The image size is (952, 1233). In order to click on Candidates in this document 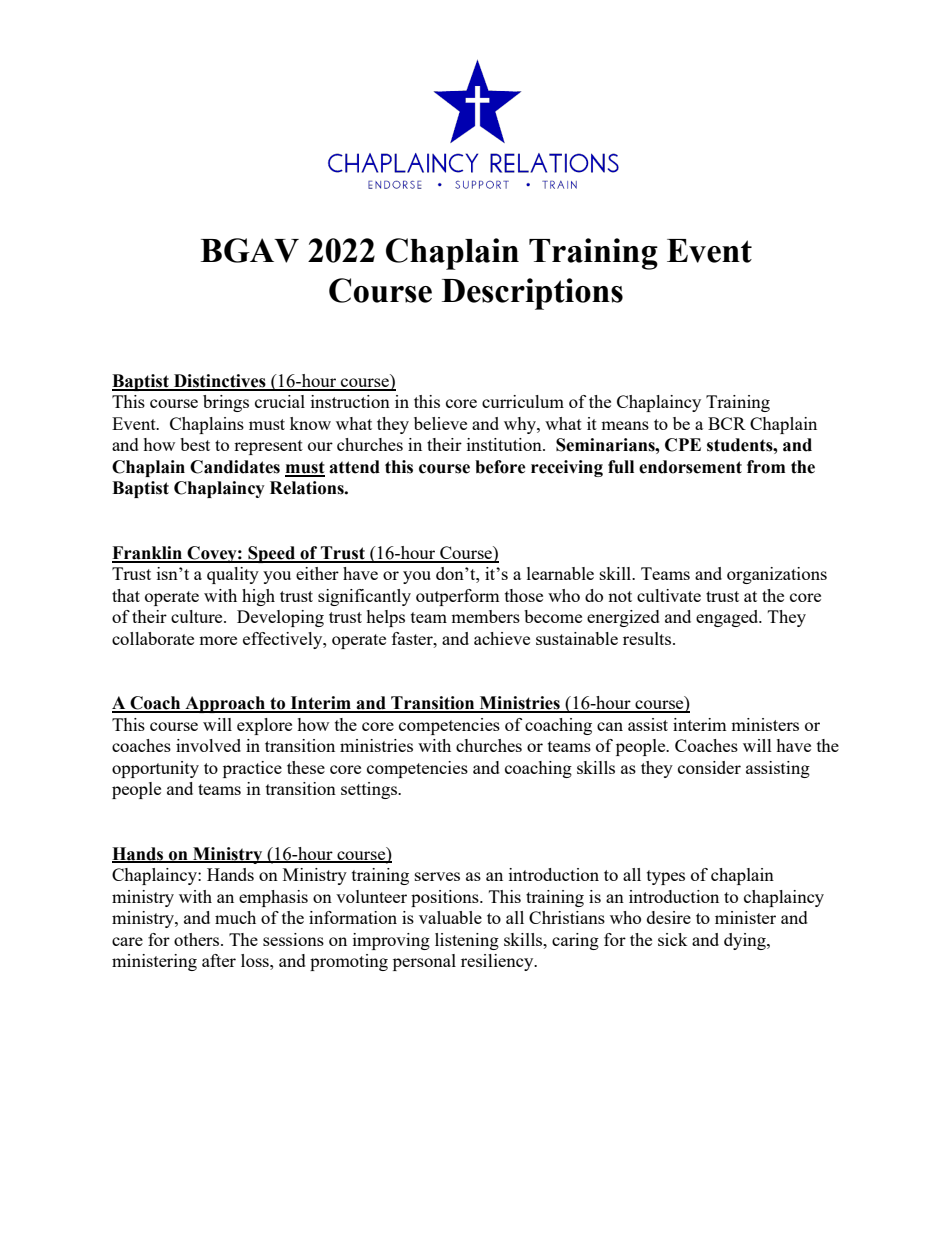, I will do `click(235, 467)`.
